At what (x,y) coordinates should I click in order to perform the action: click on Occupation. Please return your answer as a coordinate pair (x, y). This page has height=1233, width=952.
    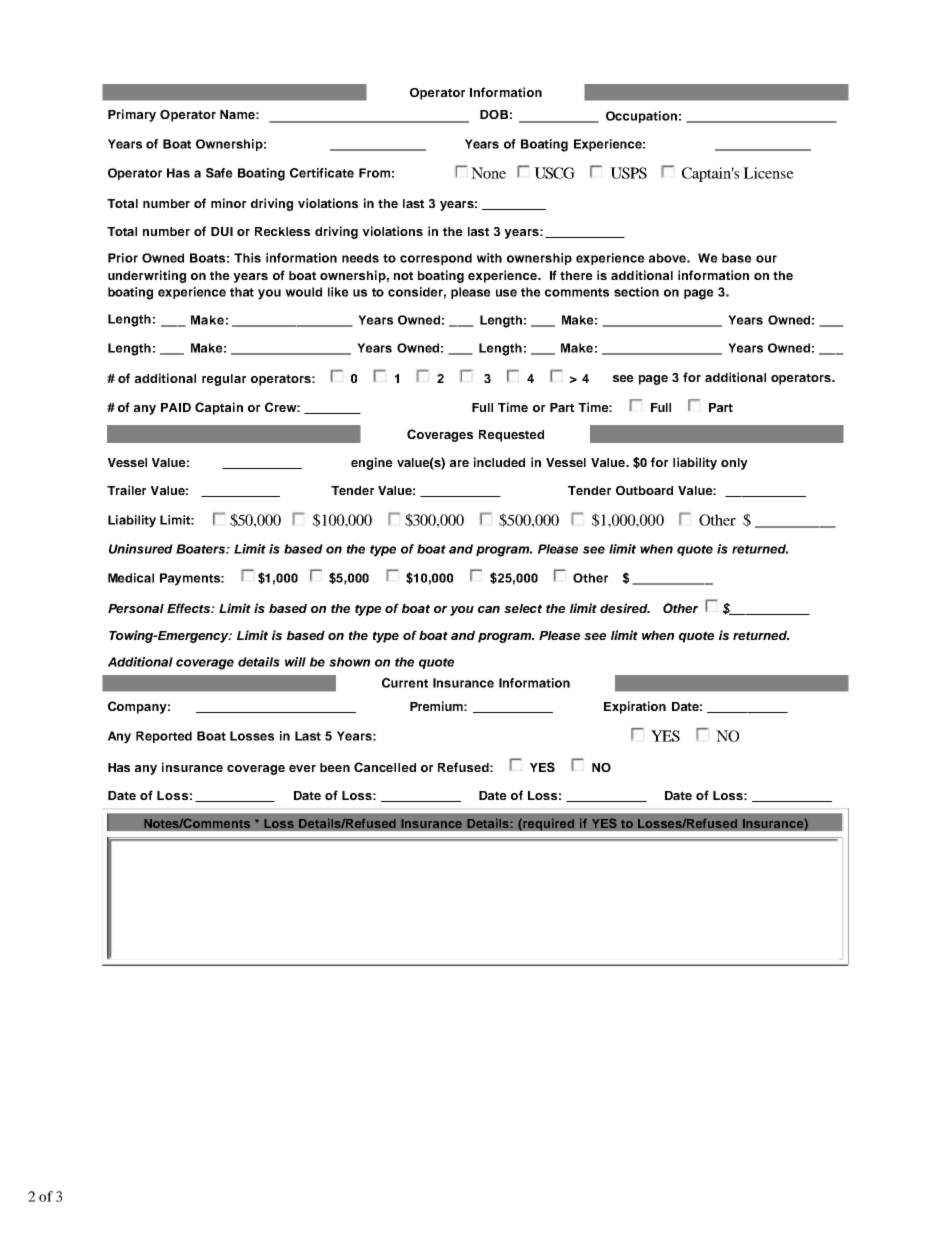
    Looking at the image, I should click on (641, 117).
